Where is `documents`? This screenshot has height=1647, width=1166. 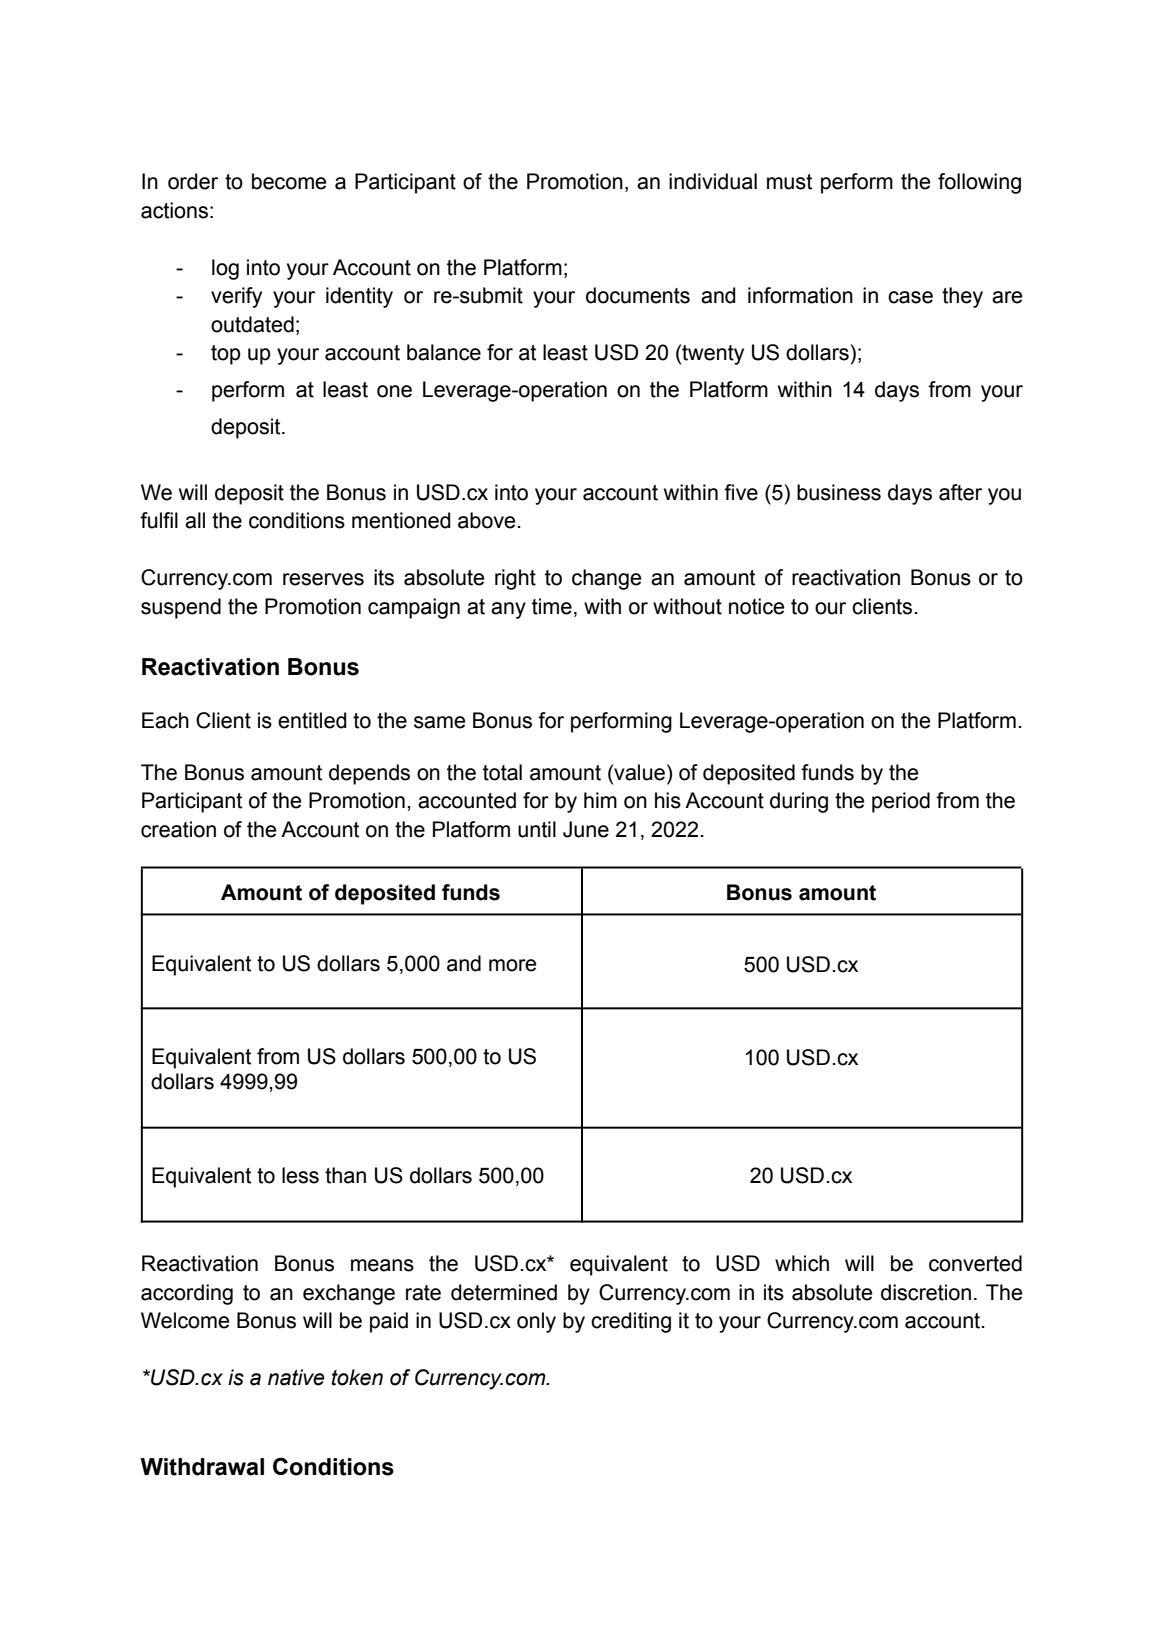
documents is located at coordinates (638, 295).
